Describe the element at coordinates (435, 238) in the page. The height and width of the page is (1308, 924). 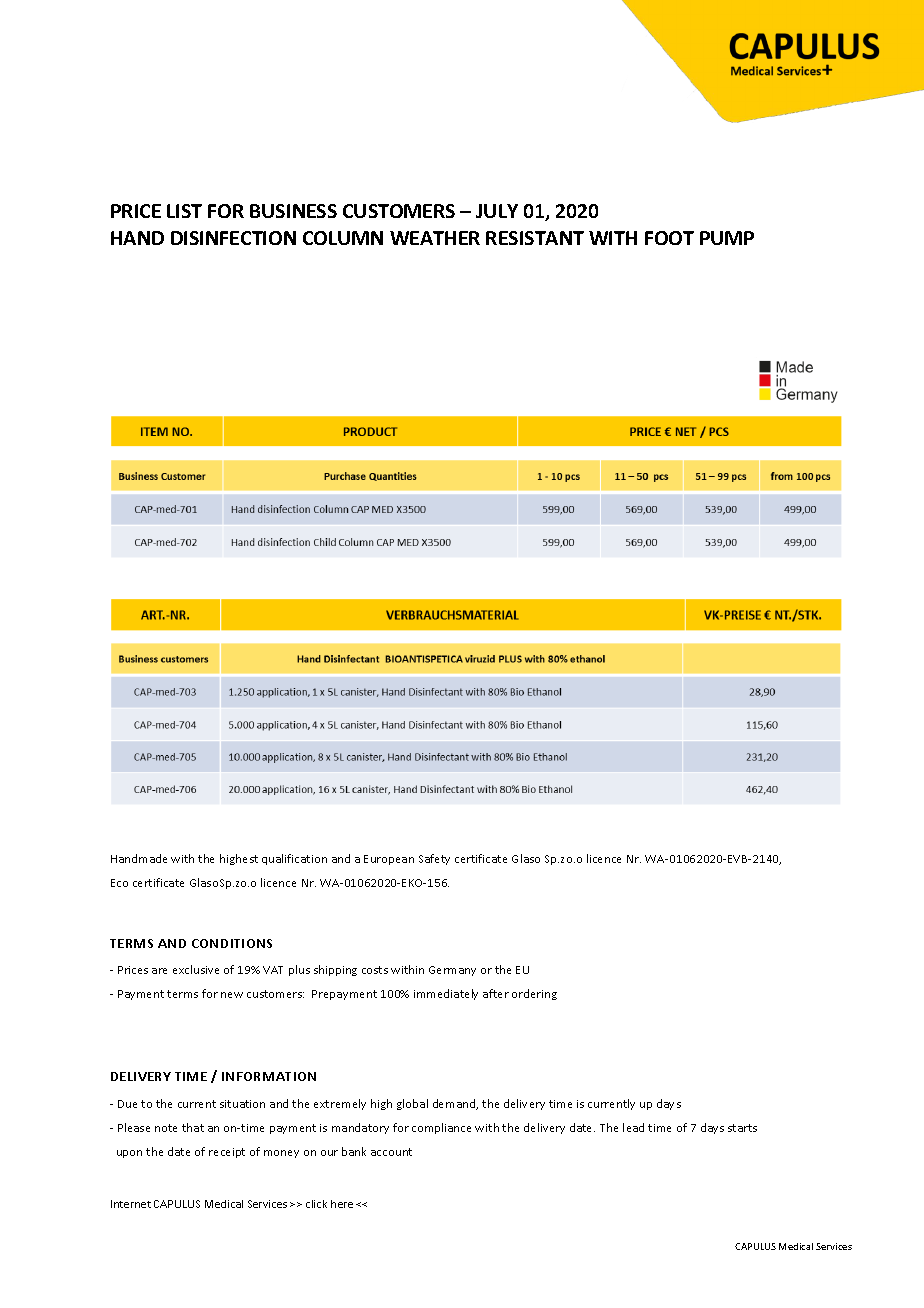
I see `WEATHER` at that location.
